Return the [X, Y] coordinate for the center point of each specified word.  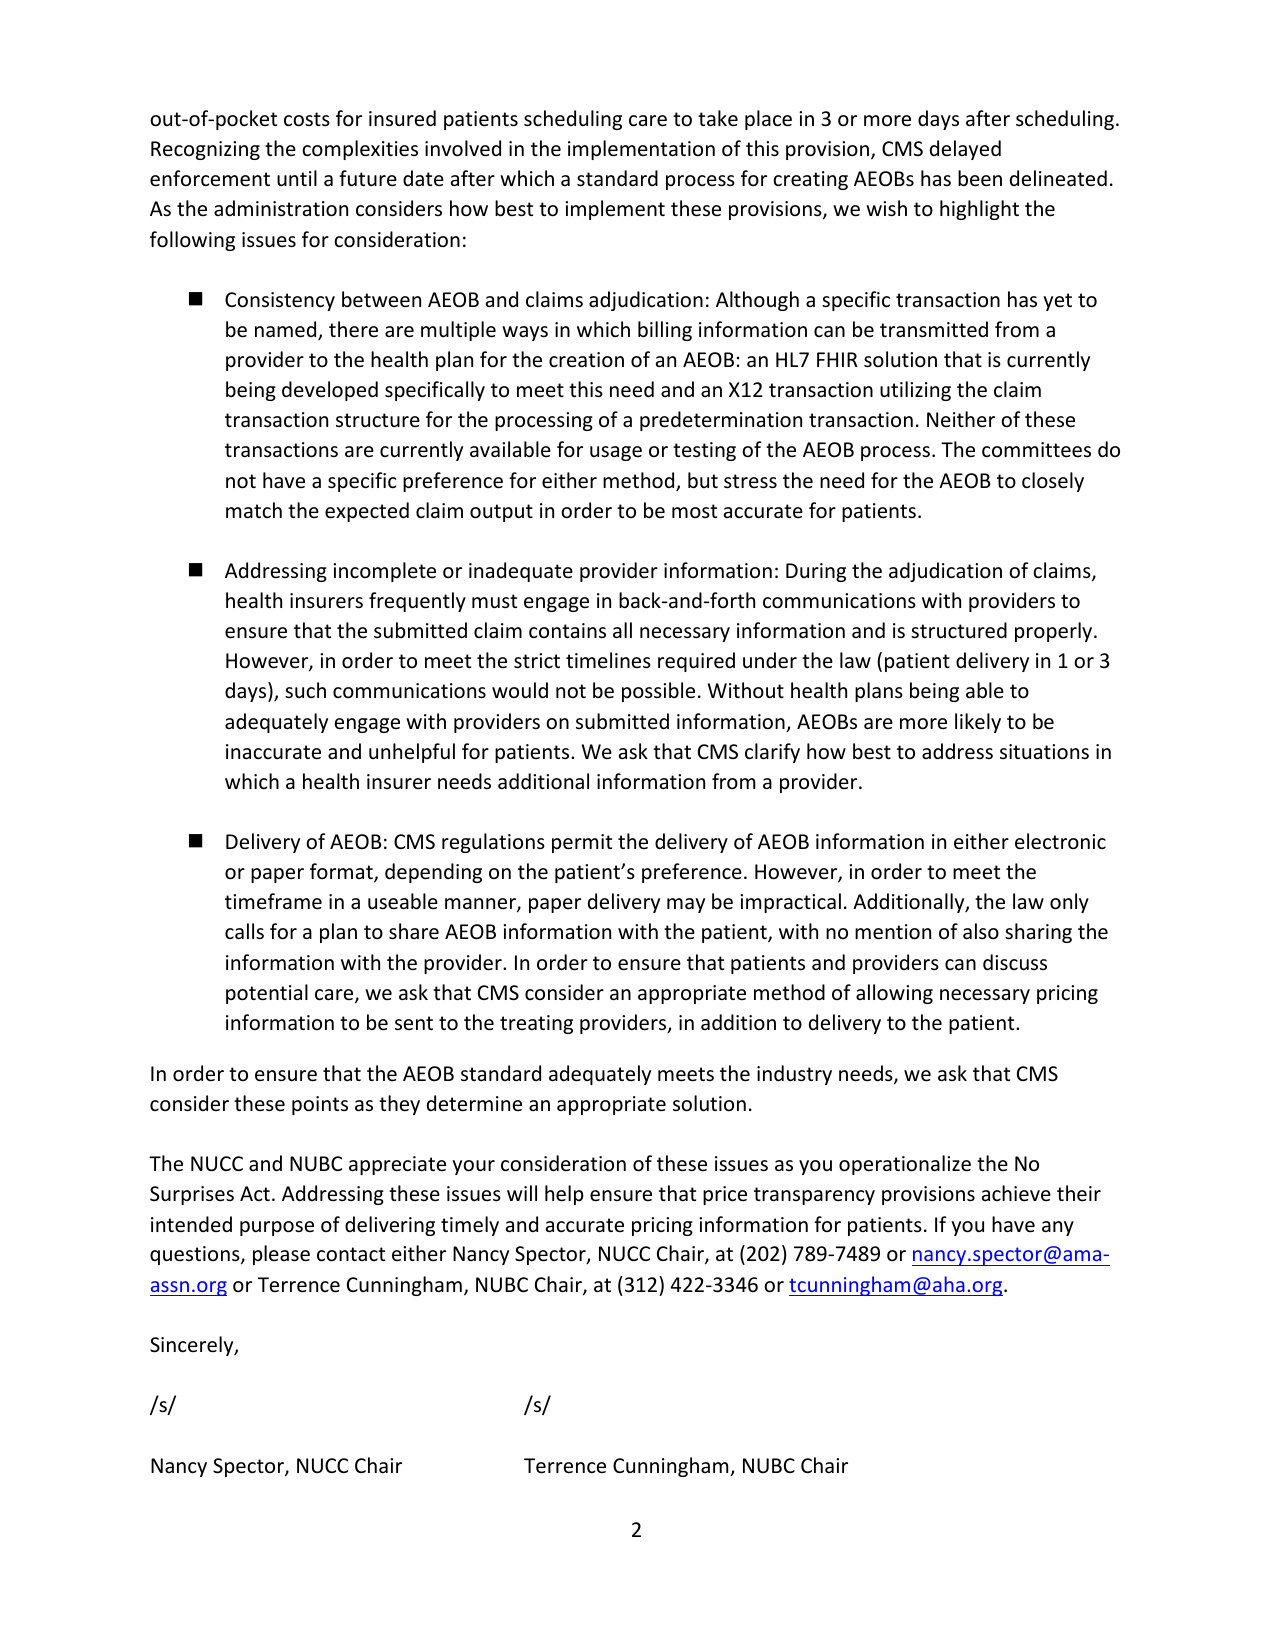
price [725, 1195]
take [718, 118]
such [305, 690]
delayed [965, 150]
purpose [277, 1228]
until [297, 178]
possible [658, 692]
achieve [1016, 1193]
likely [978, 723]
